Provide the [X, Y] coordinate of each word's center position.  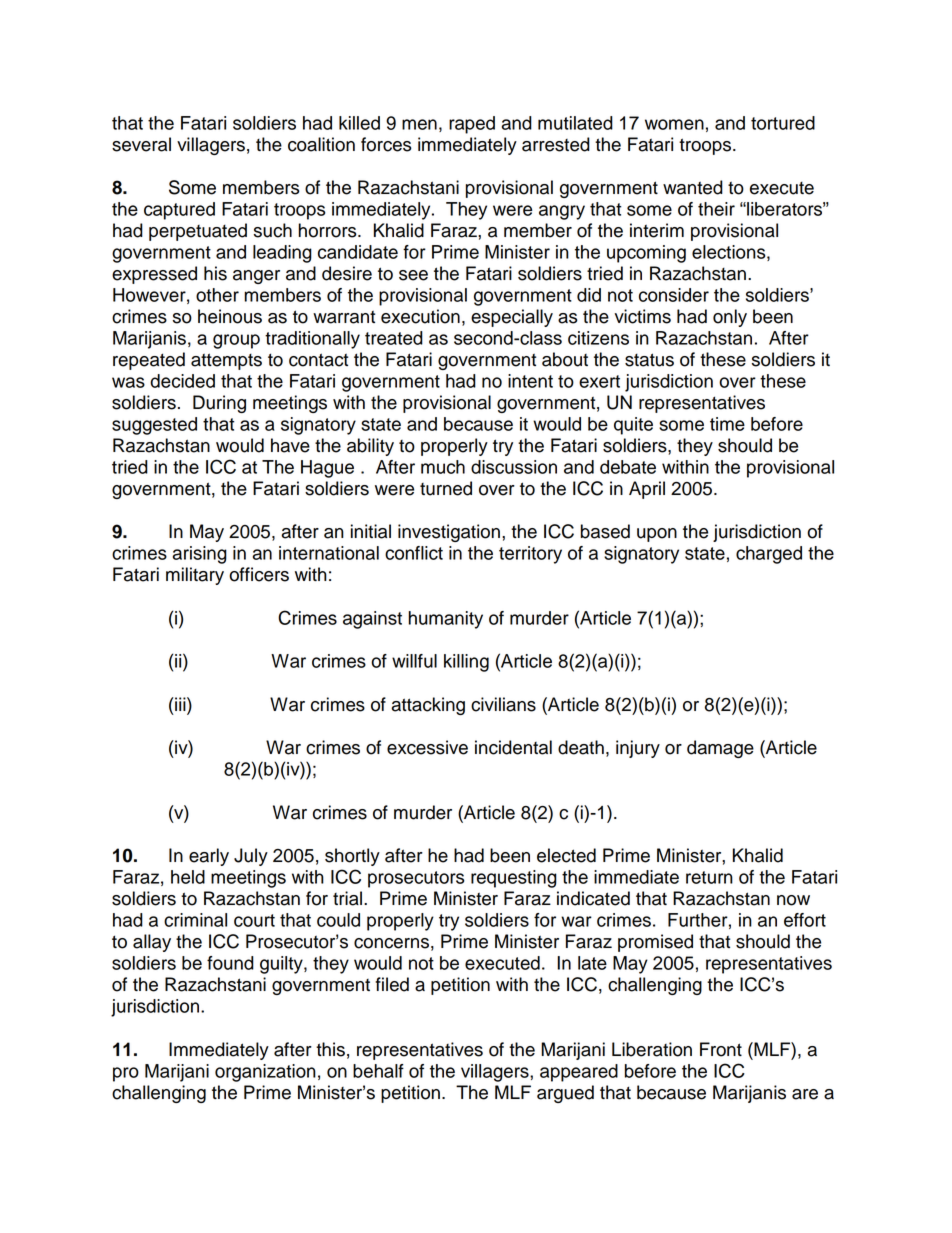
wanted [693, 187]
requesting [514, 879]
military [195, 576]
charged [769, 555]
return [709, 877]
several [141, 144]
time [727, 424]
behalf [378, 1071]
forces [386, 144]
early [209, 857]
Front [721, 1049]
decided [182, 381]
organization [265, 1073]
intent [530, 381]
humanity [446, 620]
